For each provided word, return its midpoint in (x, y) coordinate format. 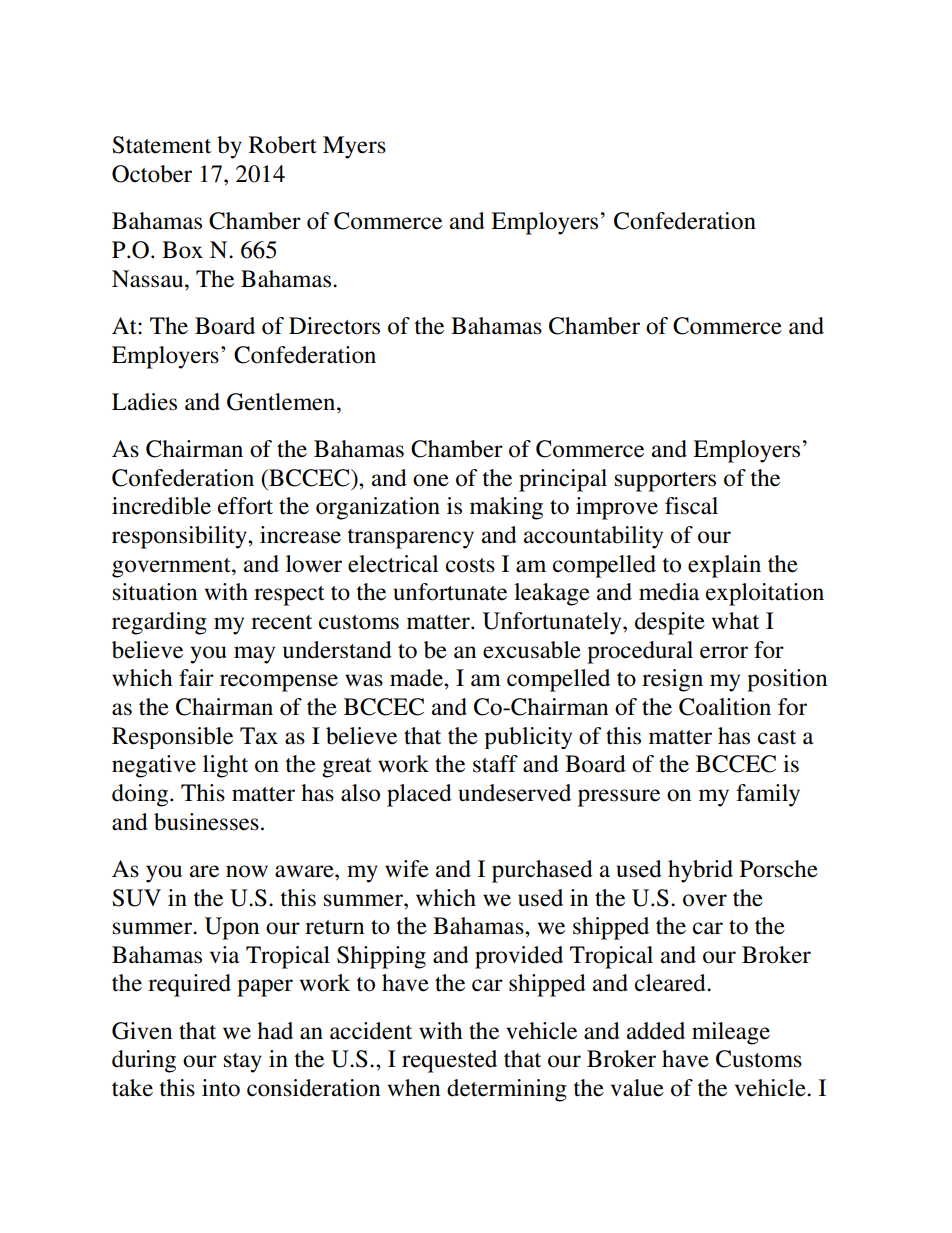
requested (449, 1061)
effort (245, 506)
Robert (283, 145)
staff (495, 764)
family (768, 795)
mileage (731, 1033)
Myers (354, 147)
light (225, 766)
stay (243, 1063)
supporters (665, 482)
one (431, 480)
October (152, 174)
